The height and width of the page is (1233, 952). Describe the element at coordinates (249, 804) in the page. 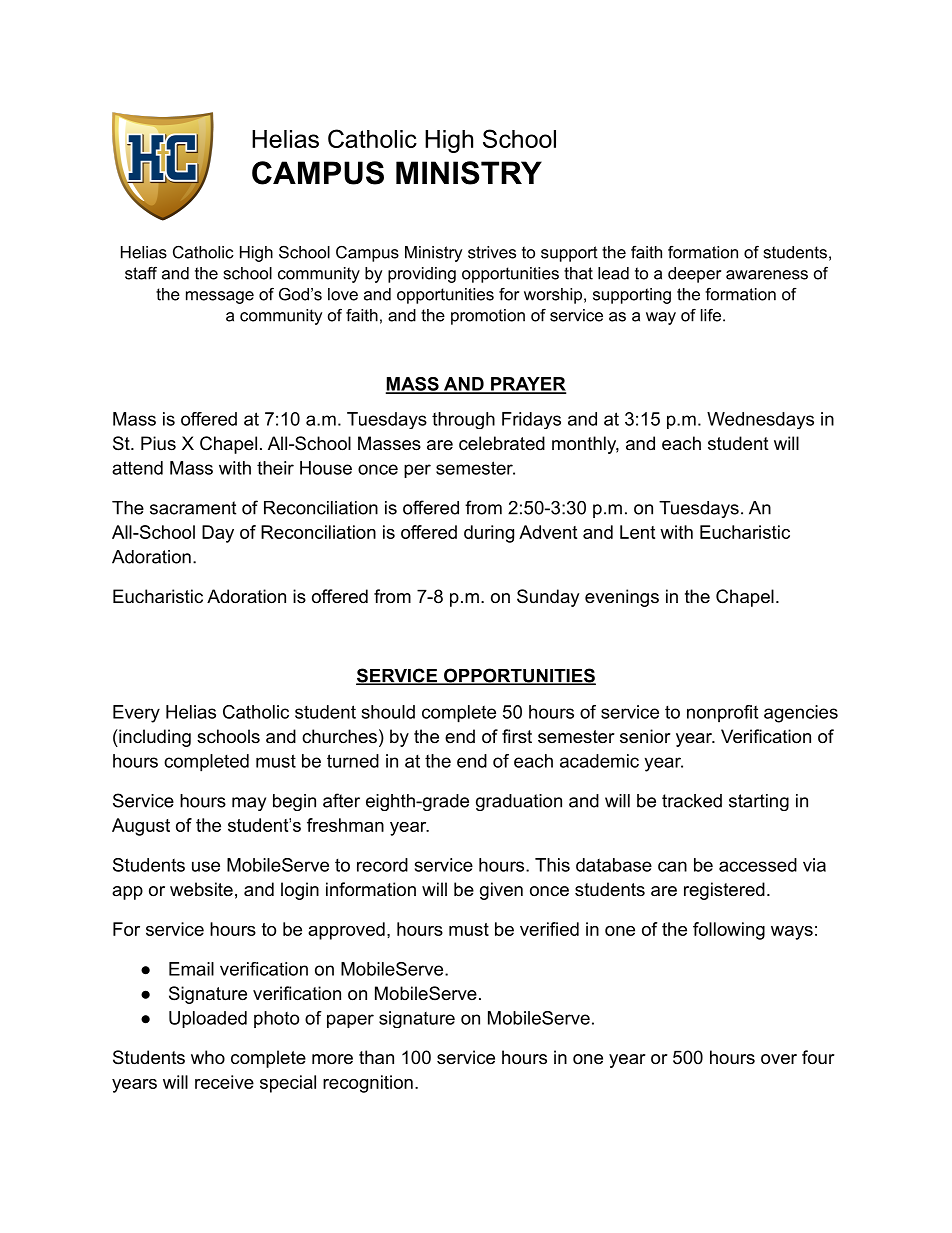

I see `may` at that location.
